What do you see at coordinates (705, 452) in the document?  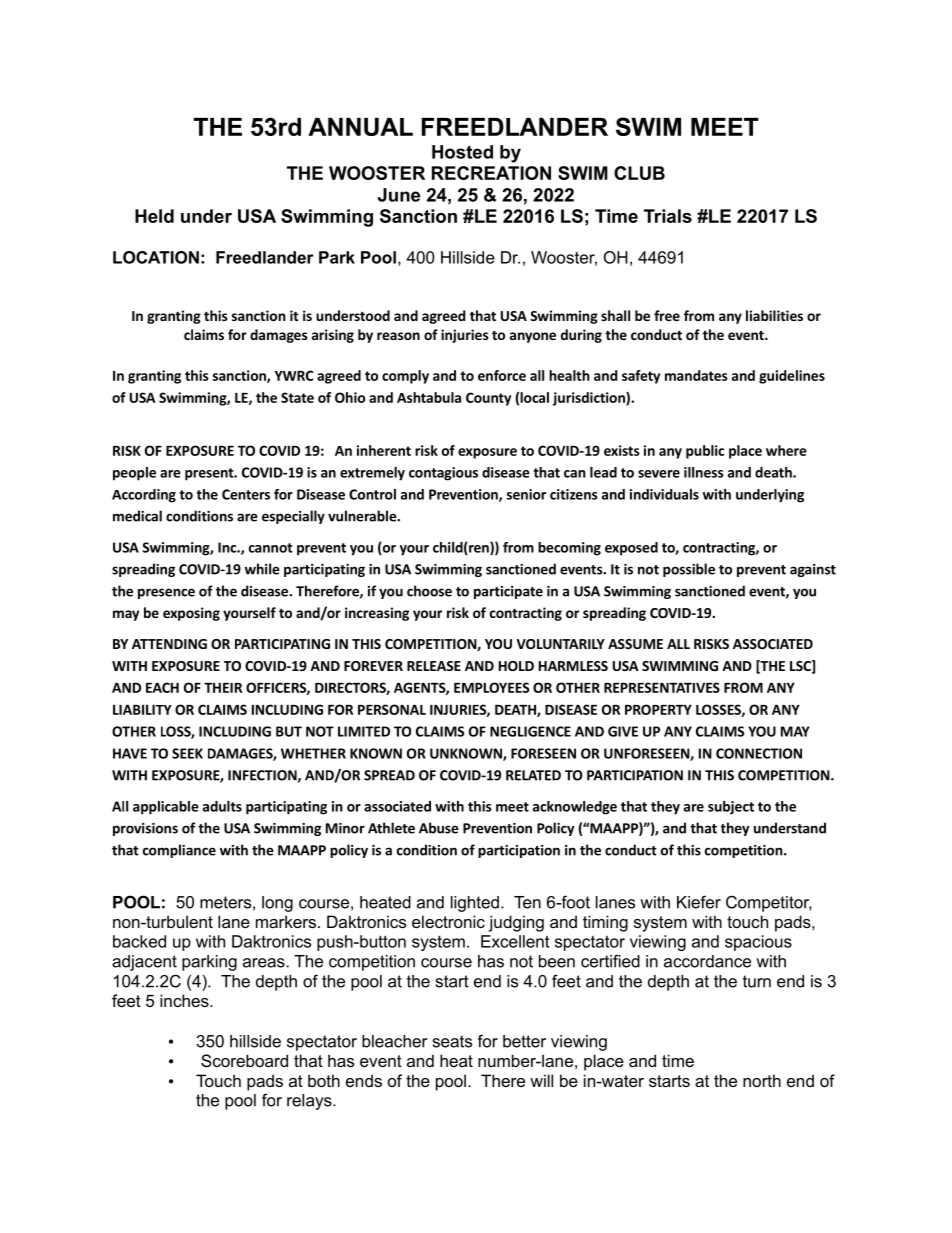 I see `public` at bounding box center [705, 452].
